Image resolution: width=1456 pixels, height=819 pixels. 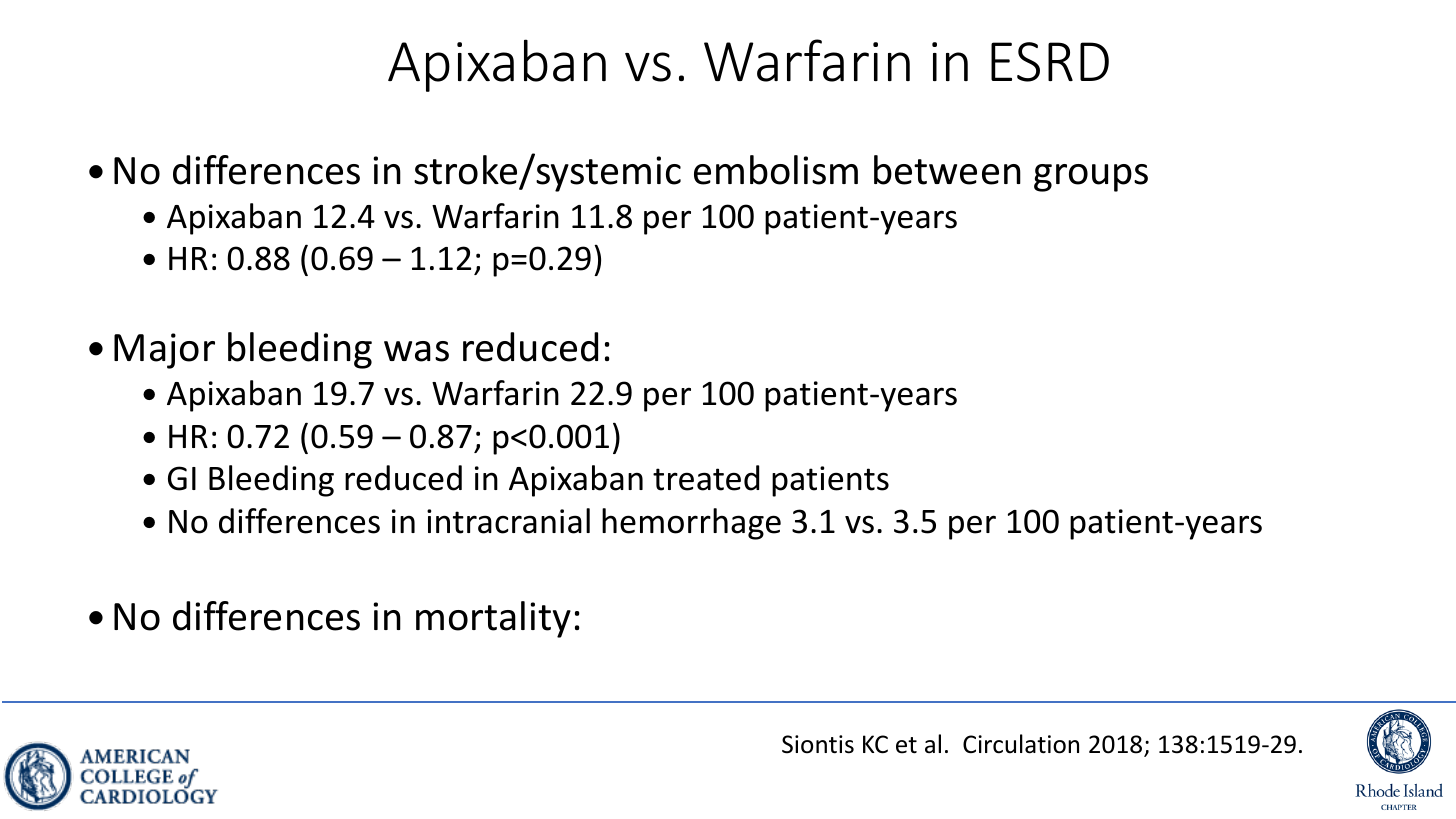 I want to click on groups, so click(x=1091, y=178).
